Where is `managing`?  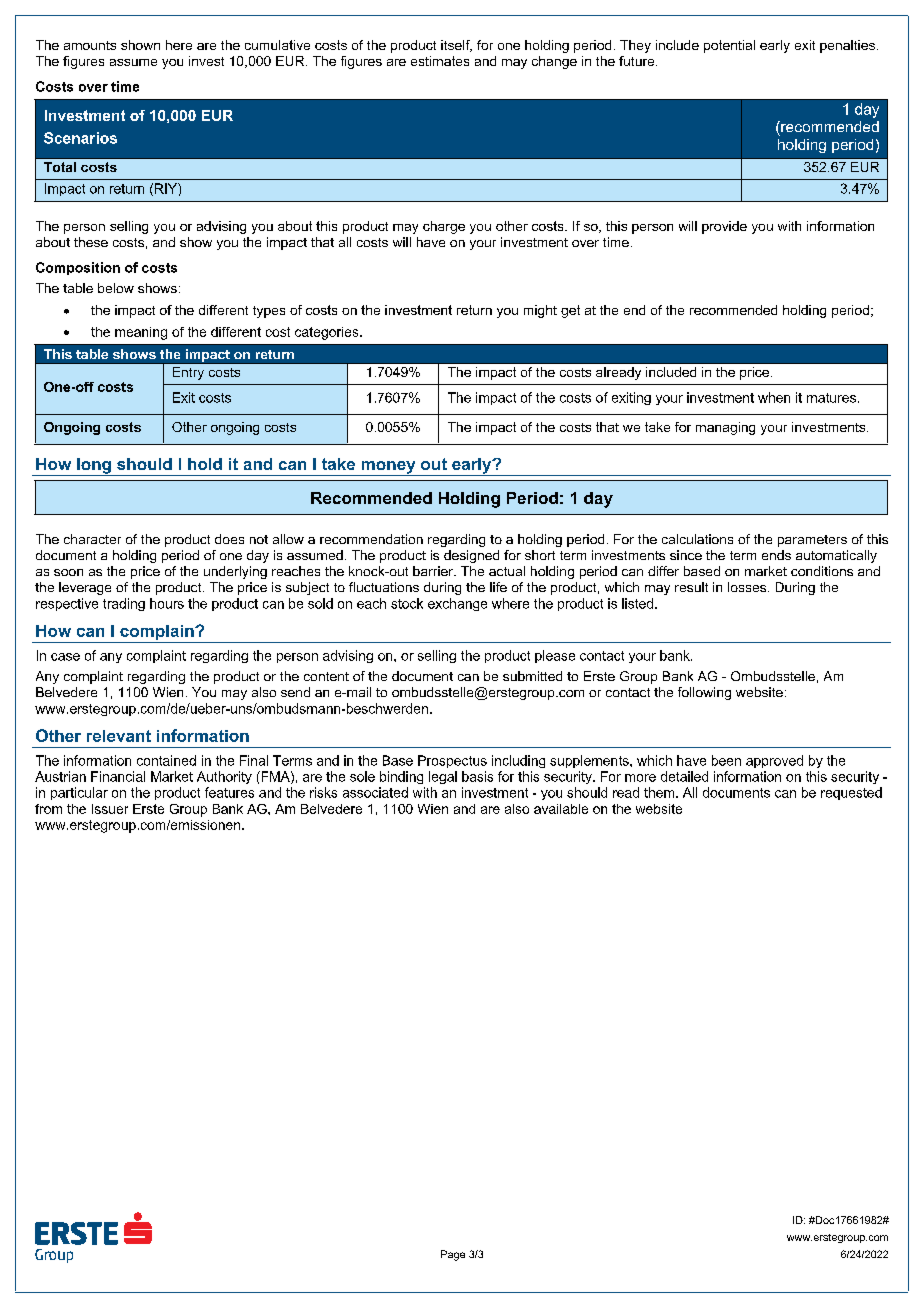 managing is located at coordinates (725, 428).
